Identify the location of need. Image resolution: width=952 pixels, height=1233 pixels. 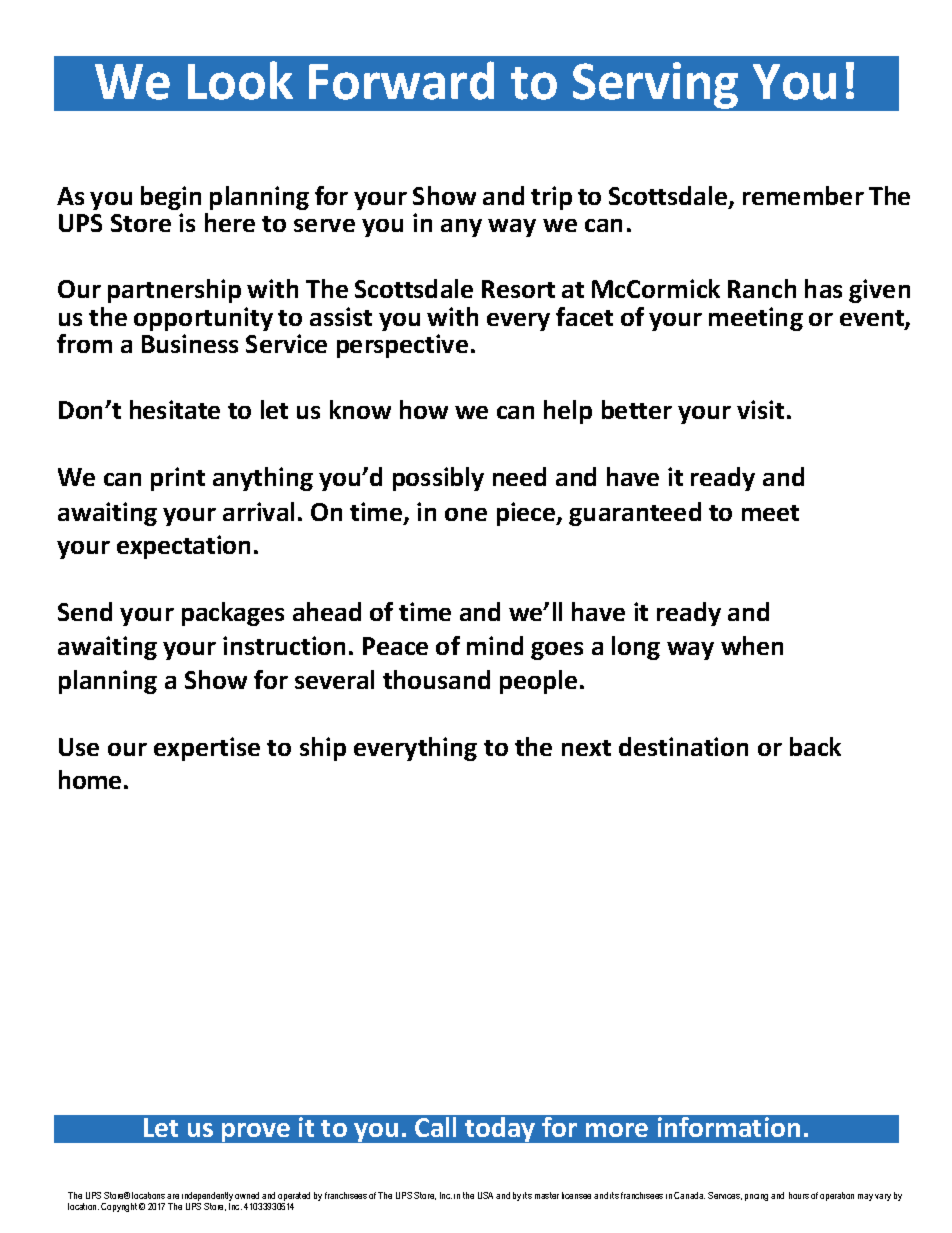
(519, 476).
